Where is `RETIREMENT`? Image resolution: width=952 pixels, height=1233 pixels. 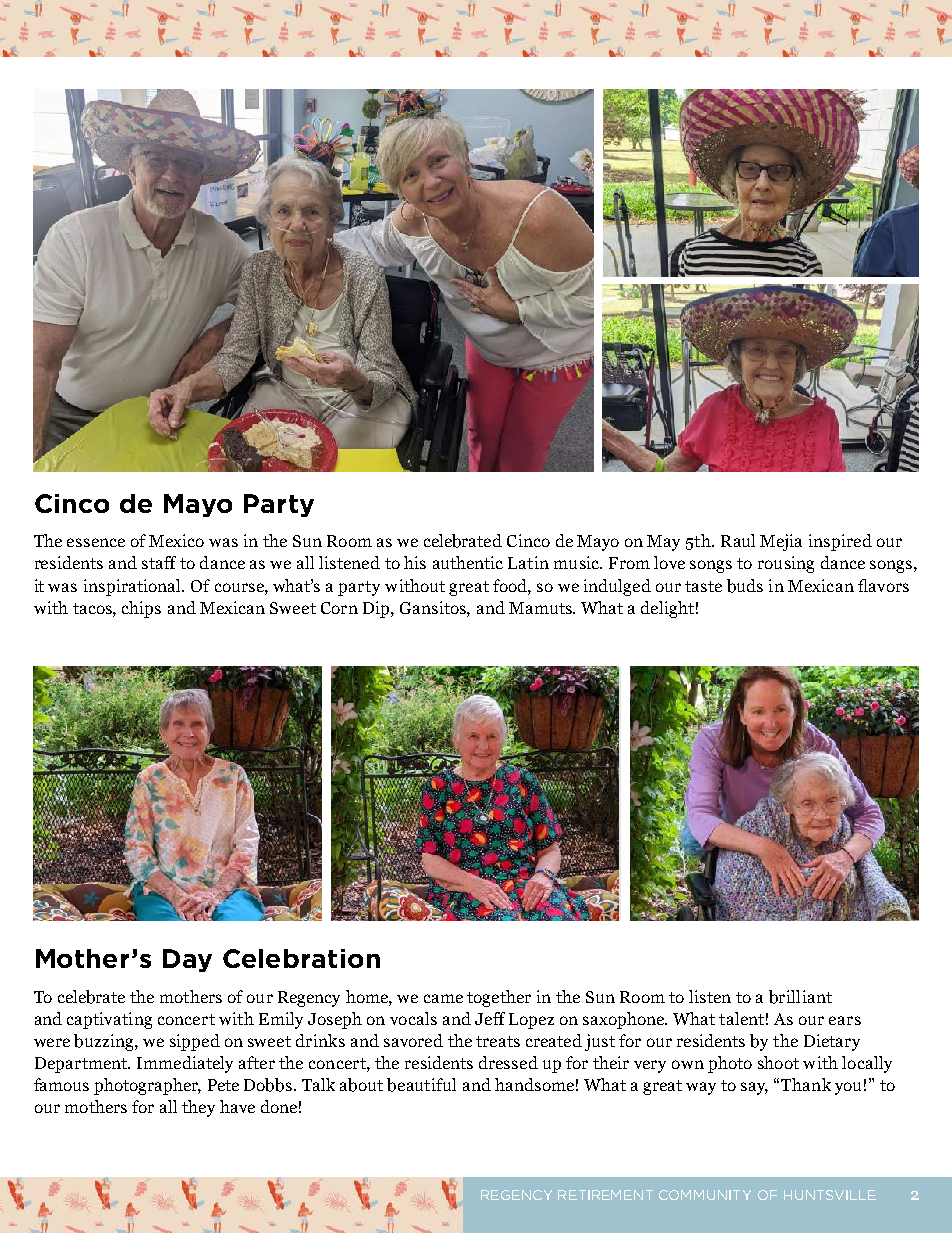 RETIREMENT is located at coordinates (605, 1195).
